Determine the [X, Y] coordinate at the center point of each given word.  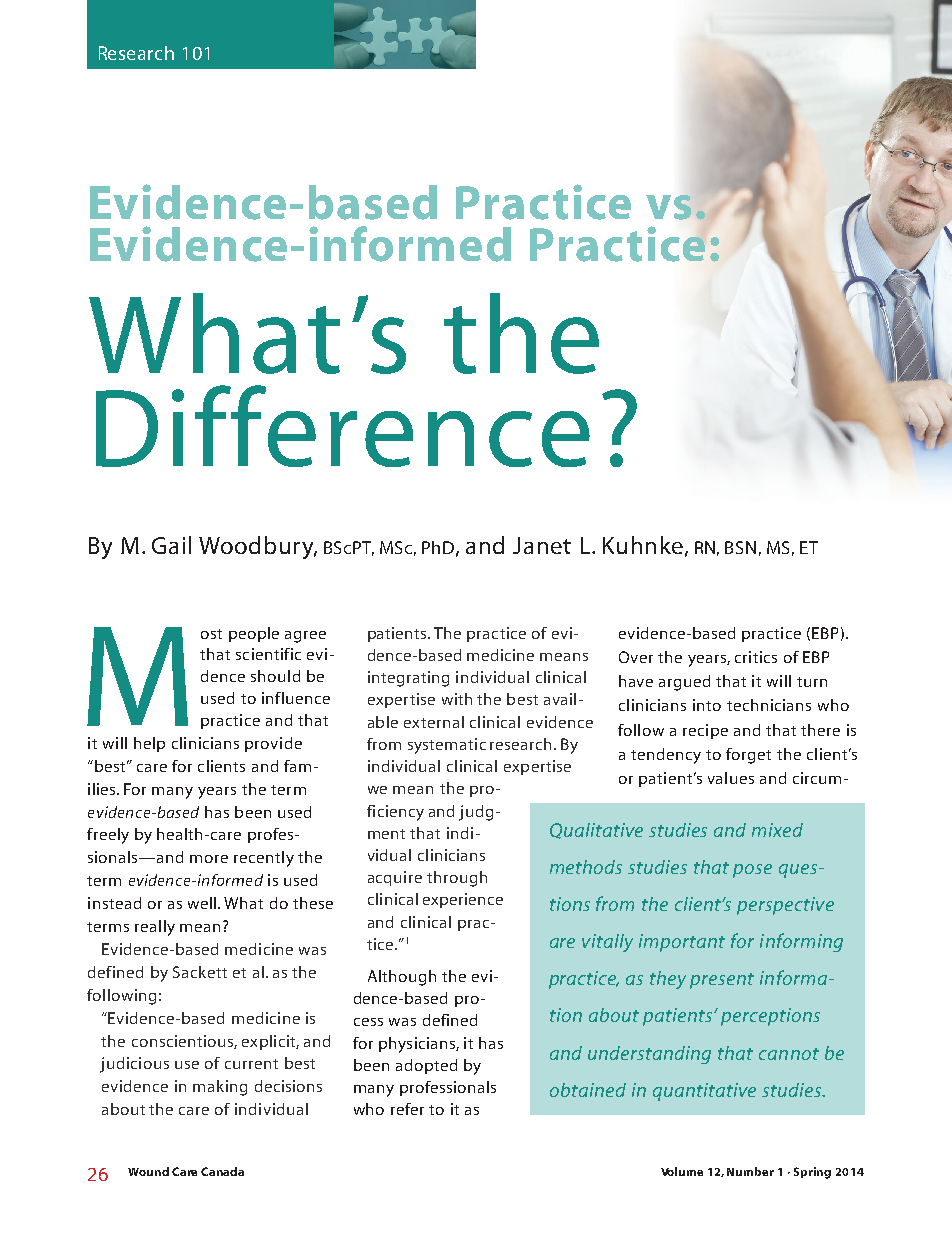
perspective [785, 906]
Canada [222, 1171]
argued [684, 683]
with [457, 699]
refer [407, 1109]
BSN [740, 547]
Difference [343, 426]
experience [463, 900]
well [203, 903]
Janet [542, 545]
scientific [268, 654]
